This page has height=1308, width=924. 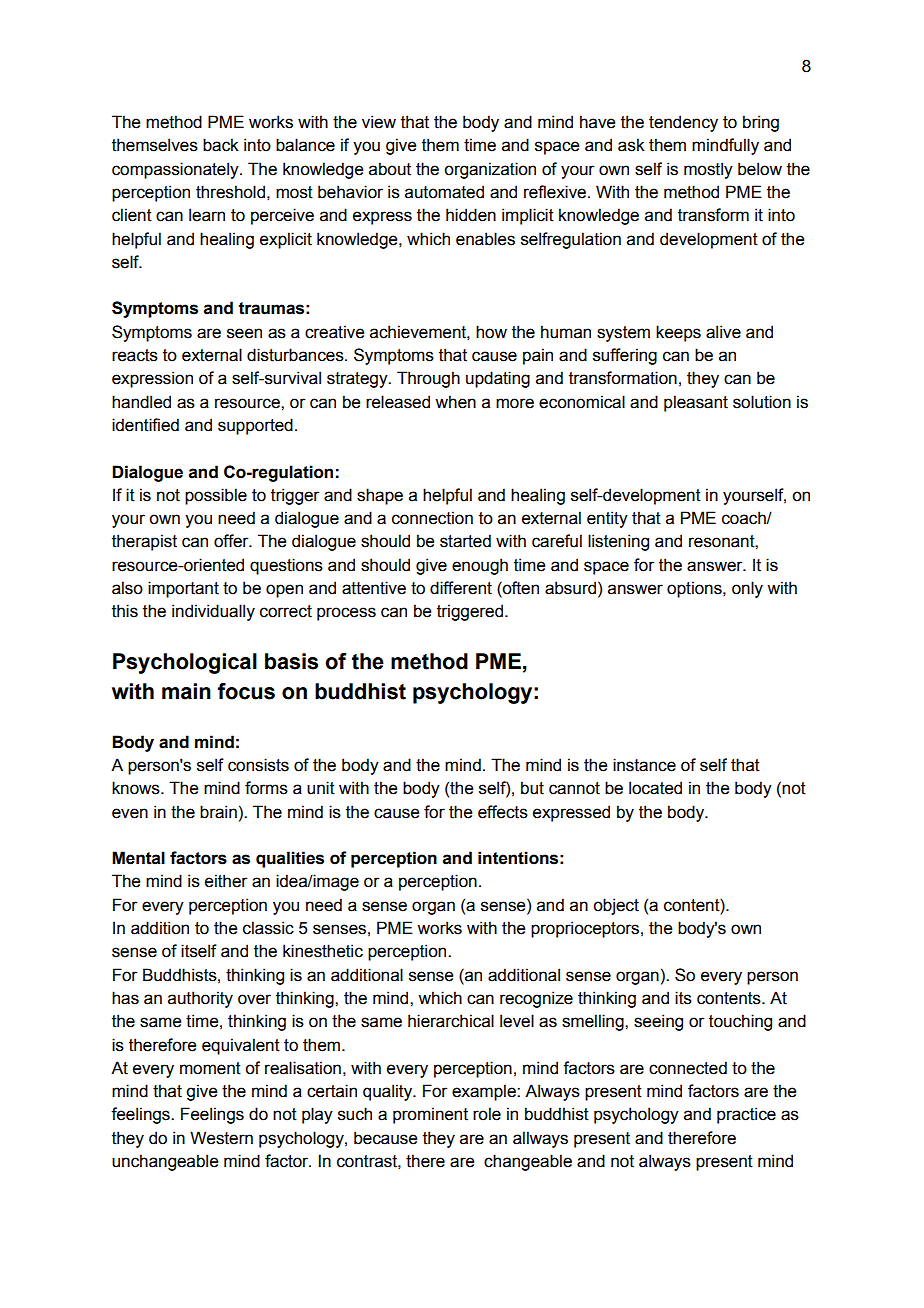 I want to click on back, so click(x=221, y=145).
